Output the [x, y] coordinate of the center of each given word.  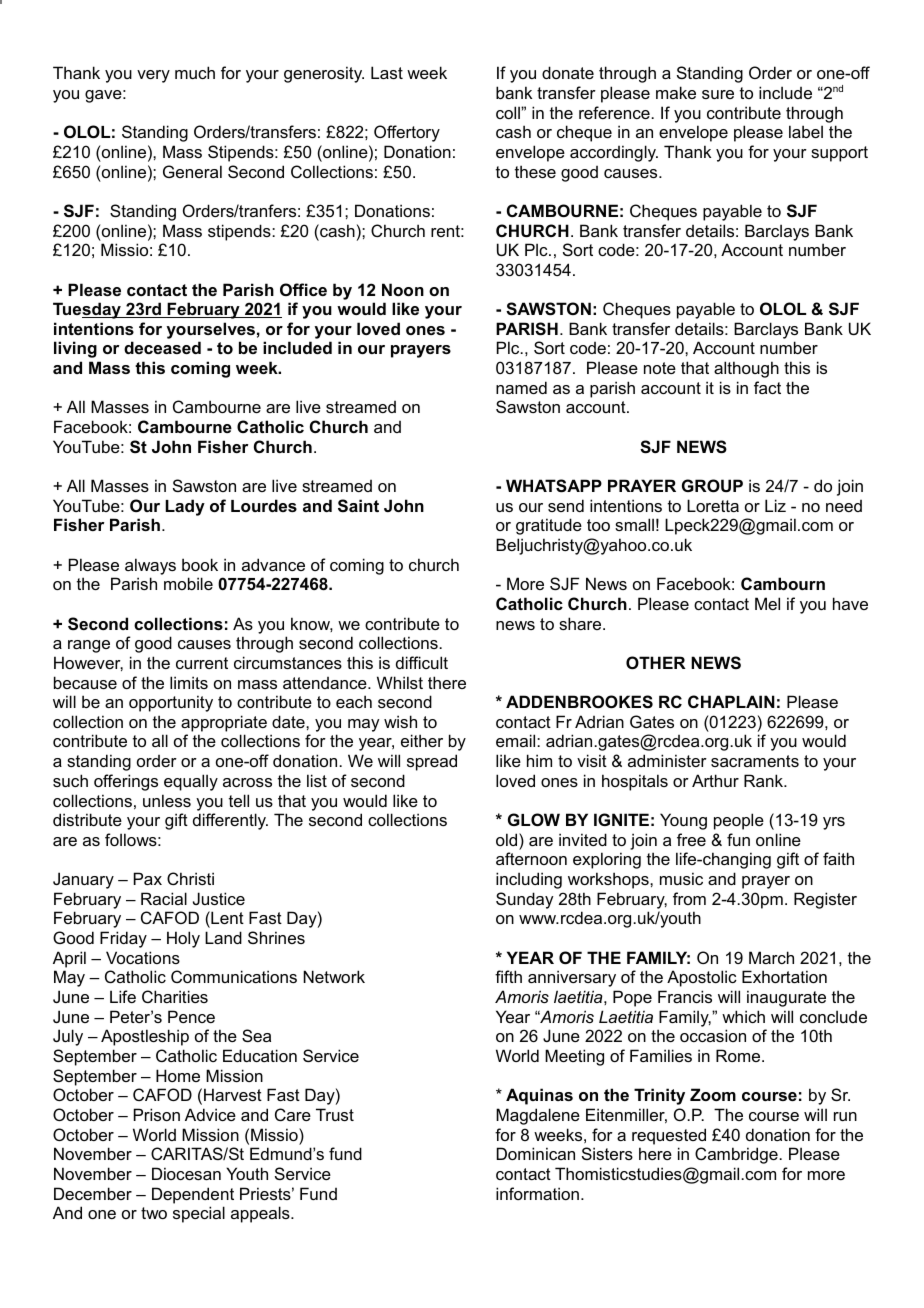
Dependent [193, 1195]
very [153, 76]
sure [718, 94]
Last [387, 72]
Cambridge [737, 1155]
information [537, 1193]
